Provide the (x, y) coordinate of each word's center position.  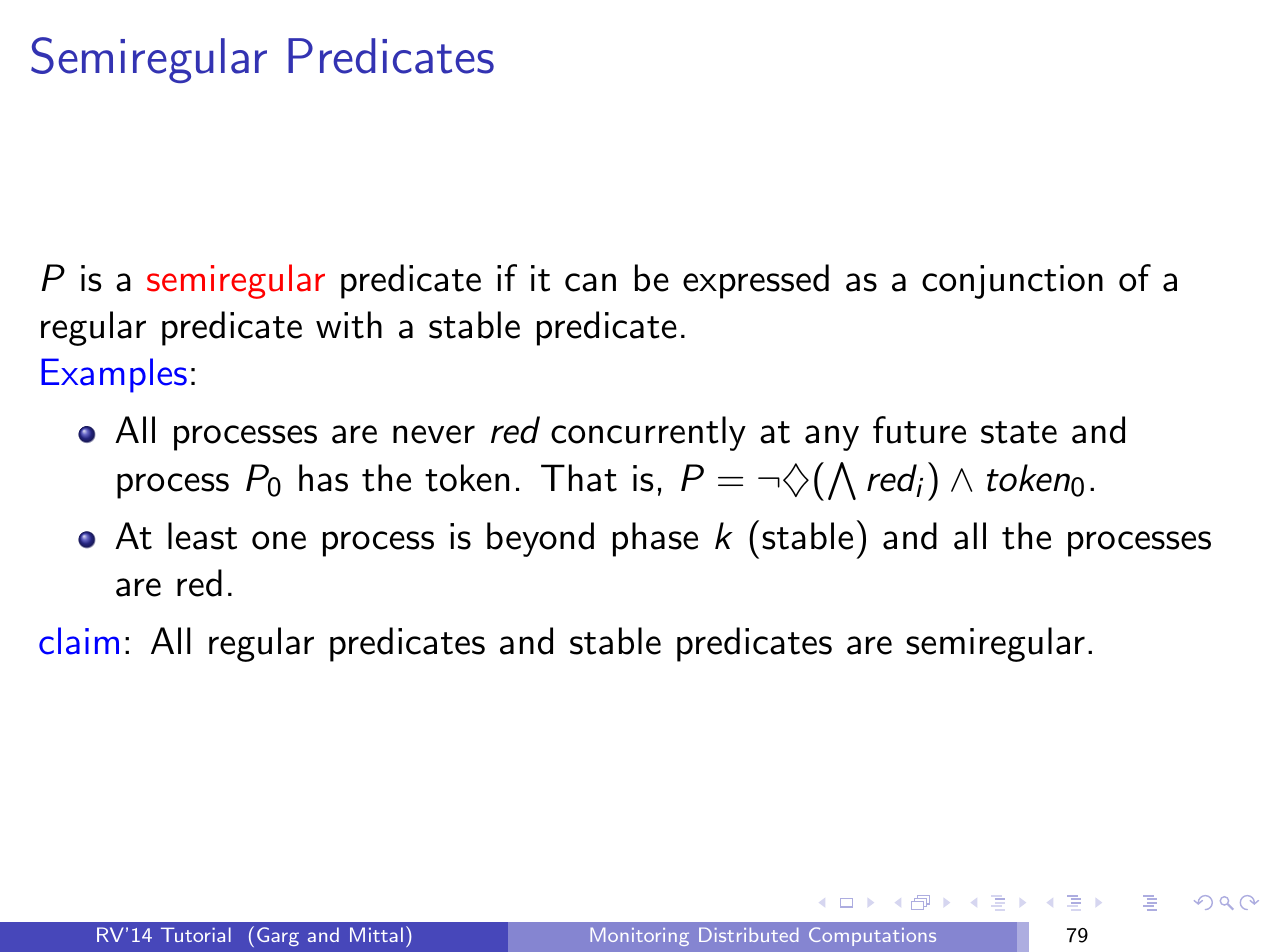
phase (655, 539)
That (579, 478)
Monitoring (639, 936)
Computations (872, 936)
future (919, 430)
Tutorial (196, 934)
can (590, 282)
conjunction (1012, 282)
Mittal (376, 934)
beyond (540, 539)
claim (79, 641)
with (349, 325)
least (202, 536)
